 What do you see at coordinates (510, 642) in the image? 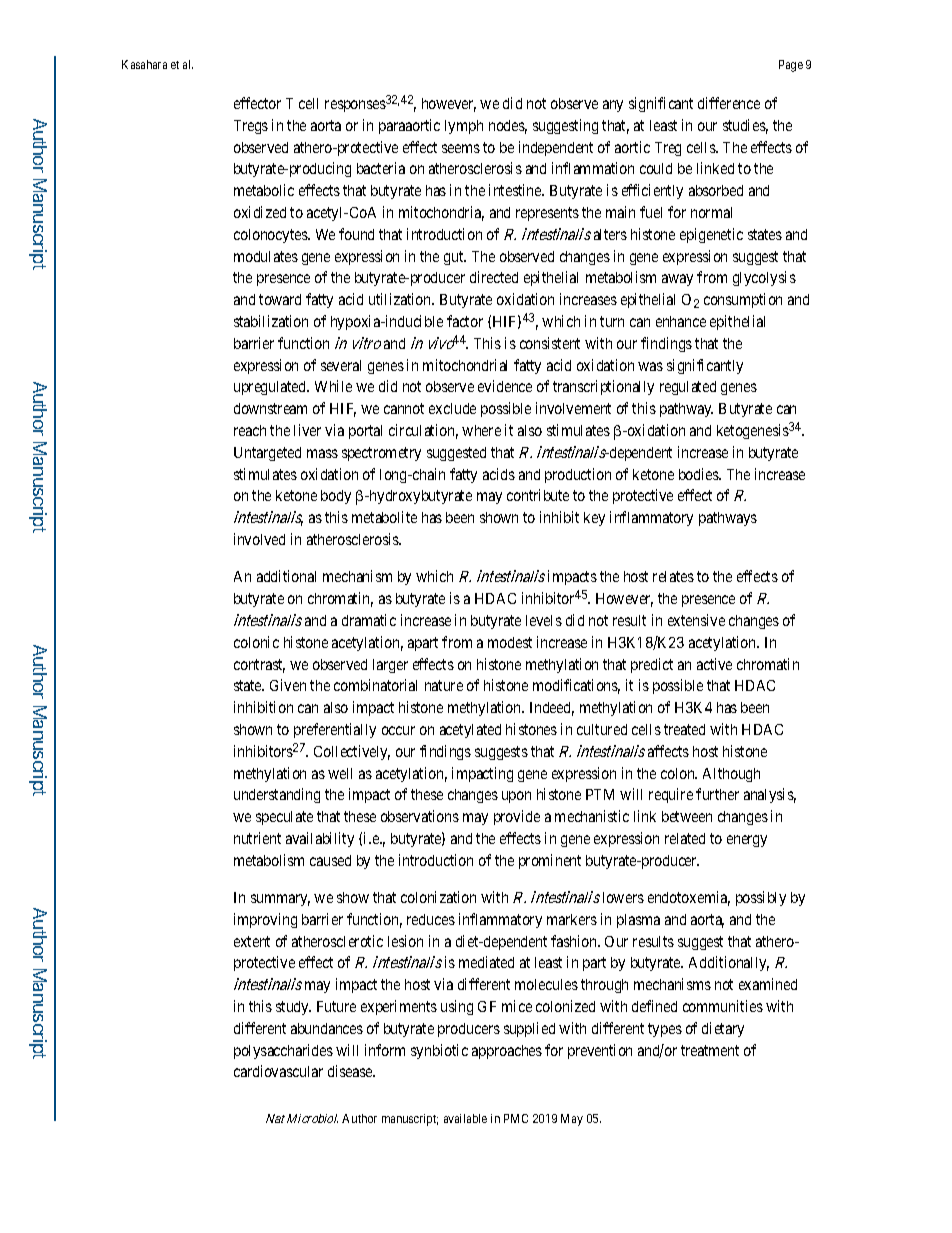
I see `modest` at bounding box center [510, 642].
